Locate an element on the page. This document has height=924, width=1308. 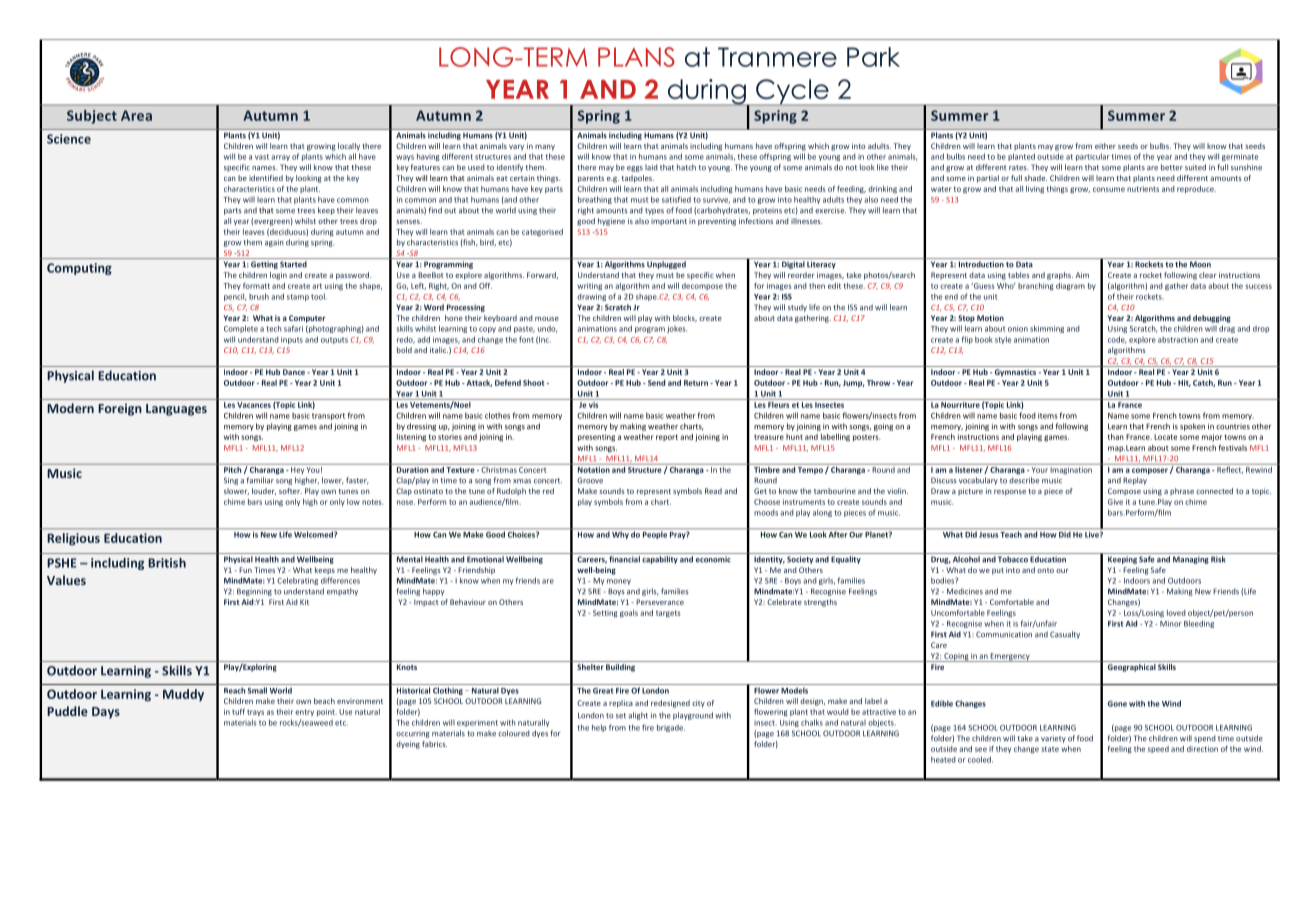
PLANS is located at coordinates (636, 57).
